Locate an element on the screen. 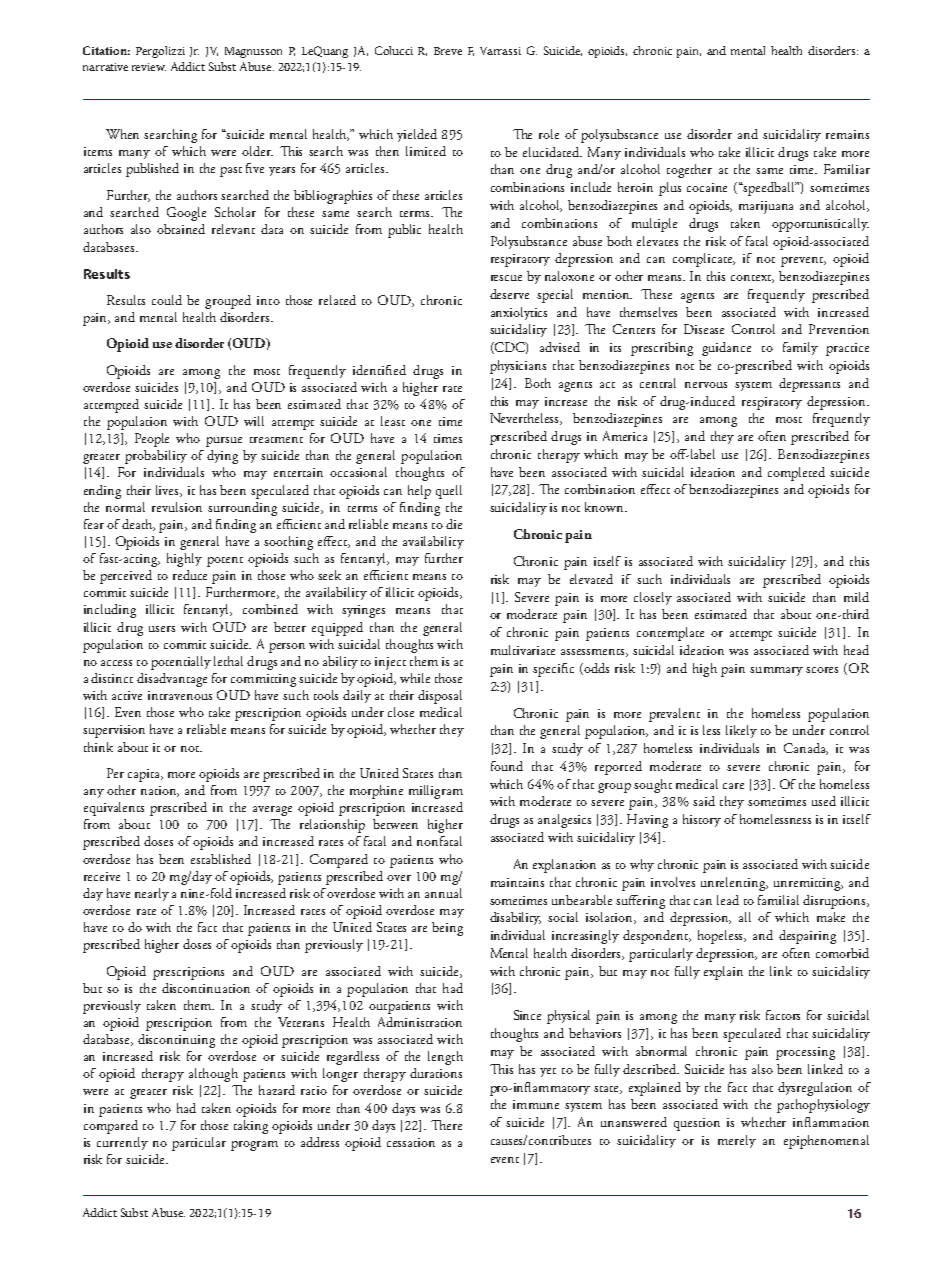  depressants is located at coordinates (809, 385).
